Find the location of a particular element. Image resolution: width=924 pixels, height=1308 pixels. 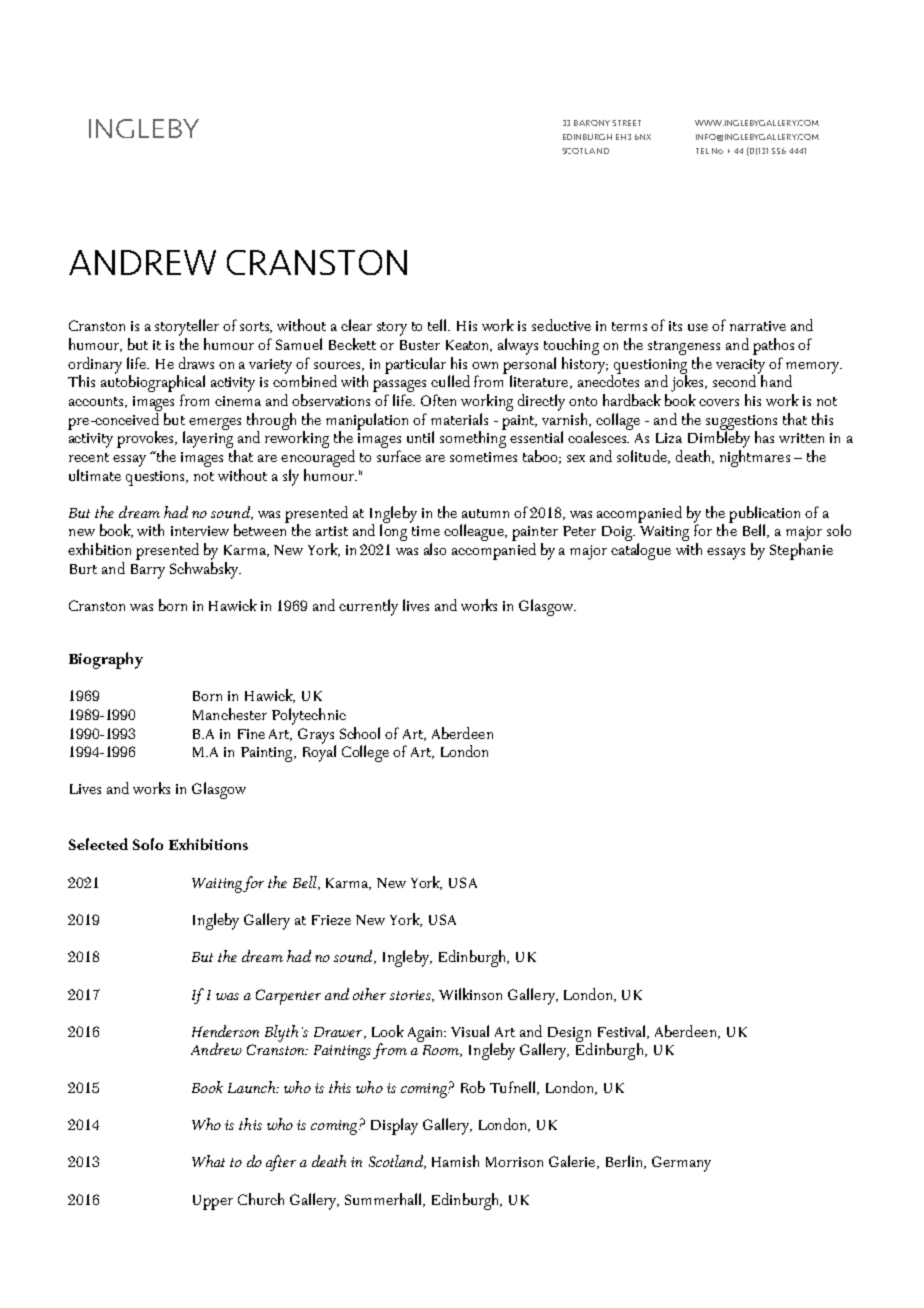

What is located at coordinates (208, 1161).
